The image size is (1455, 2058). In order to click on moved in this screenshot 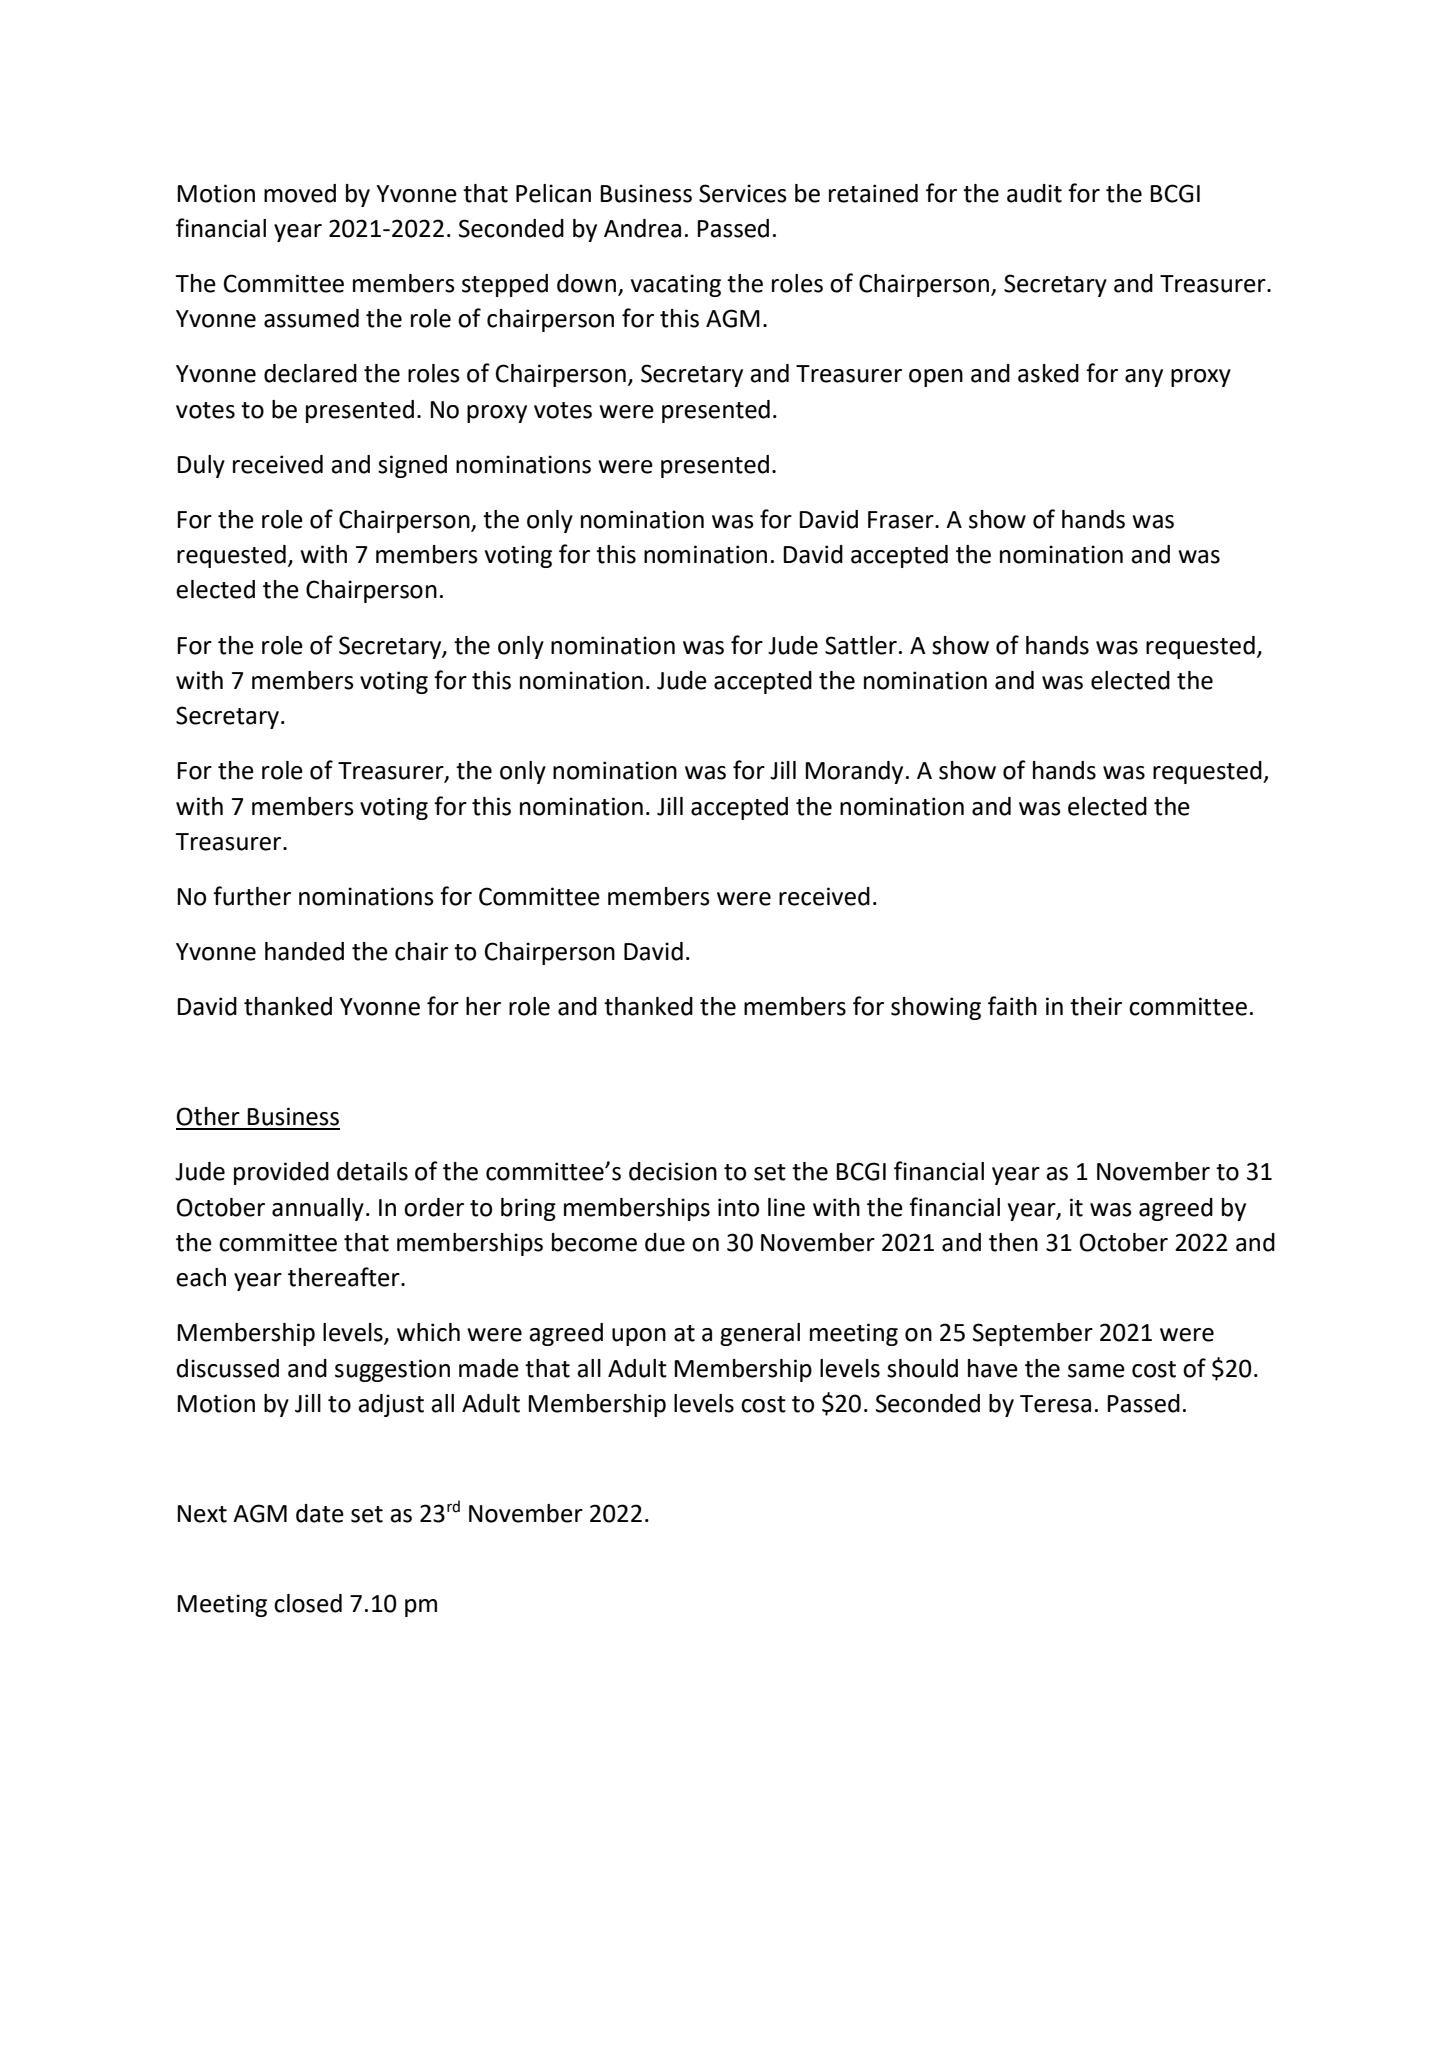, I will do `click(300, 193)`.
